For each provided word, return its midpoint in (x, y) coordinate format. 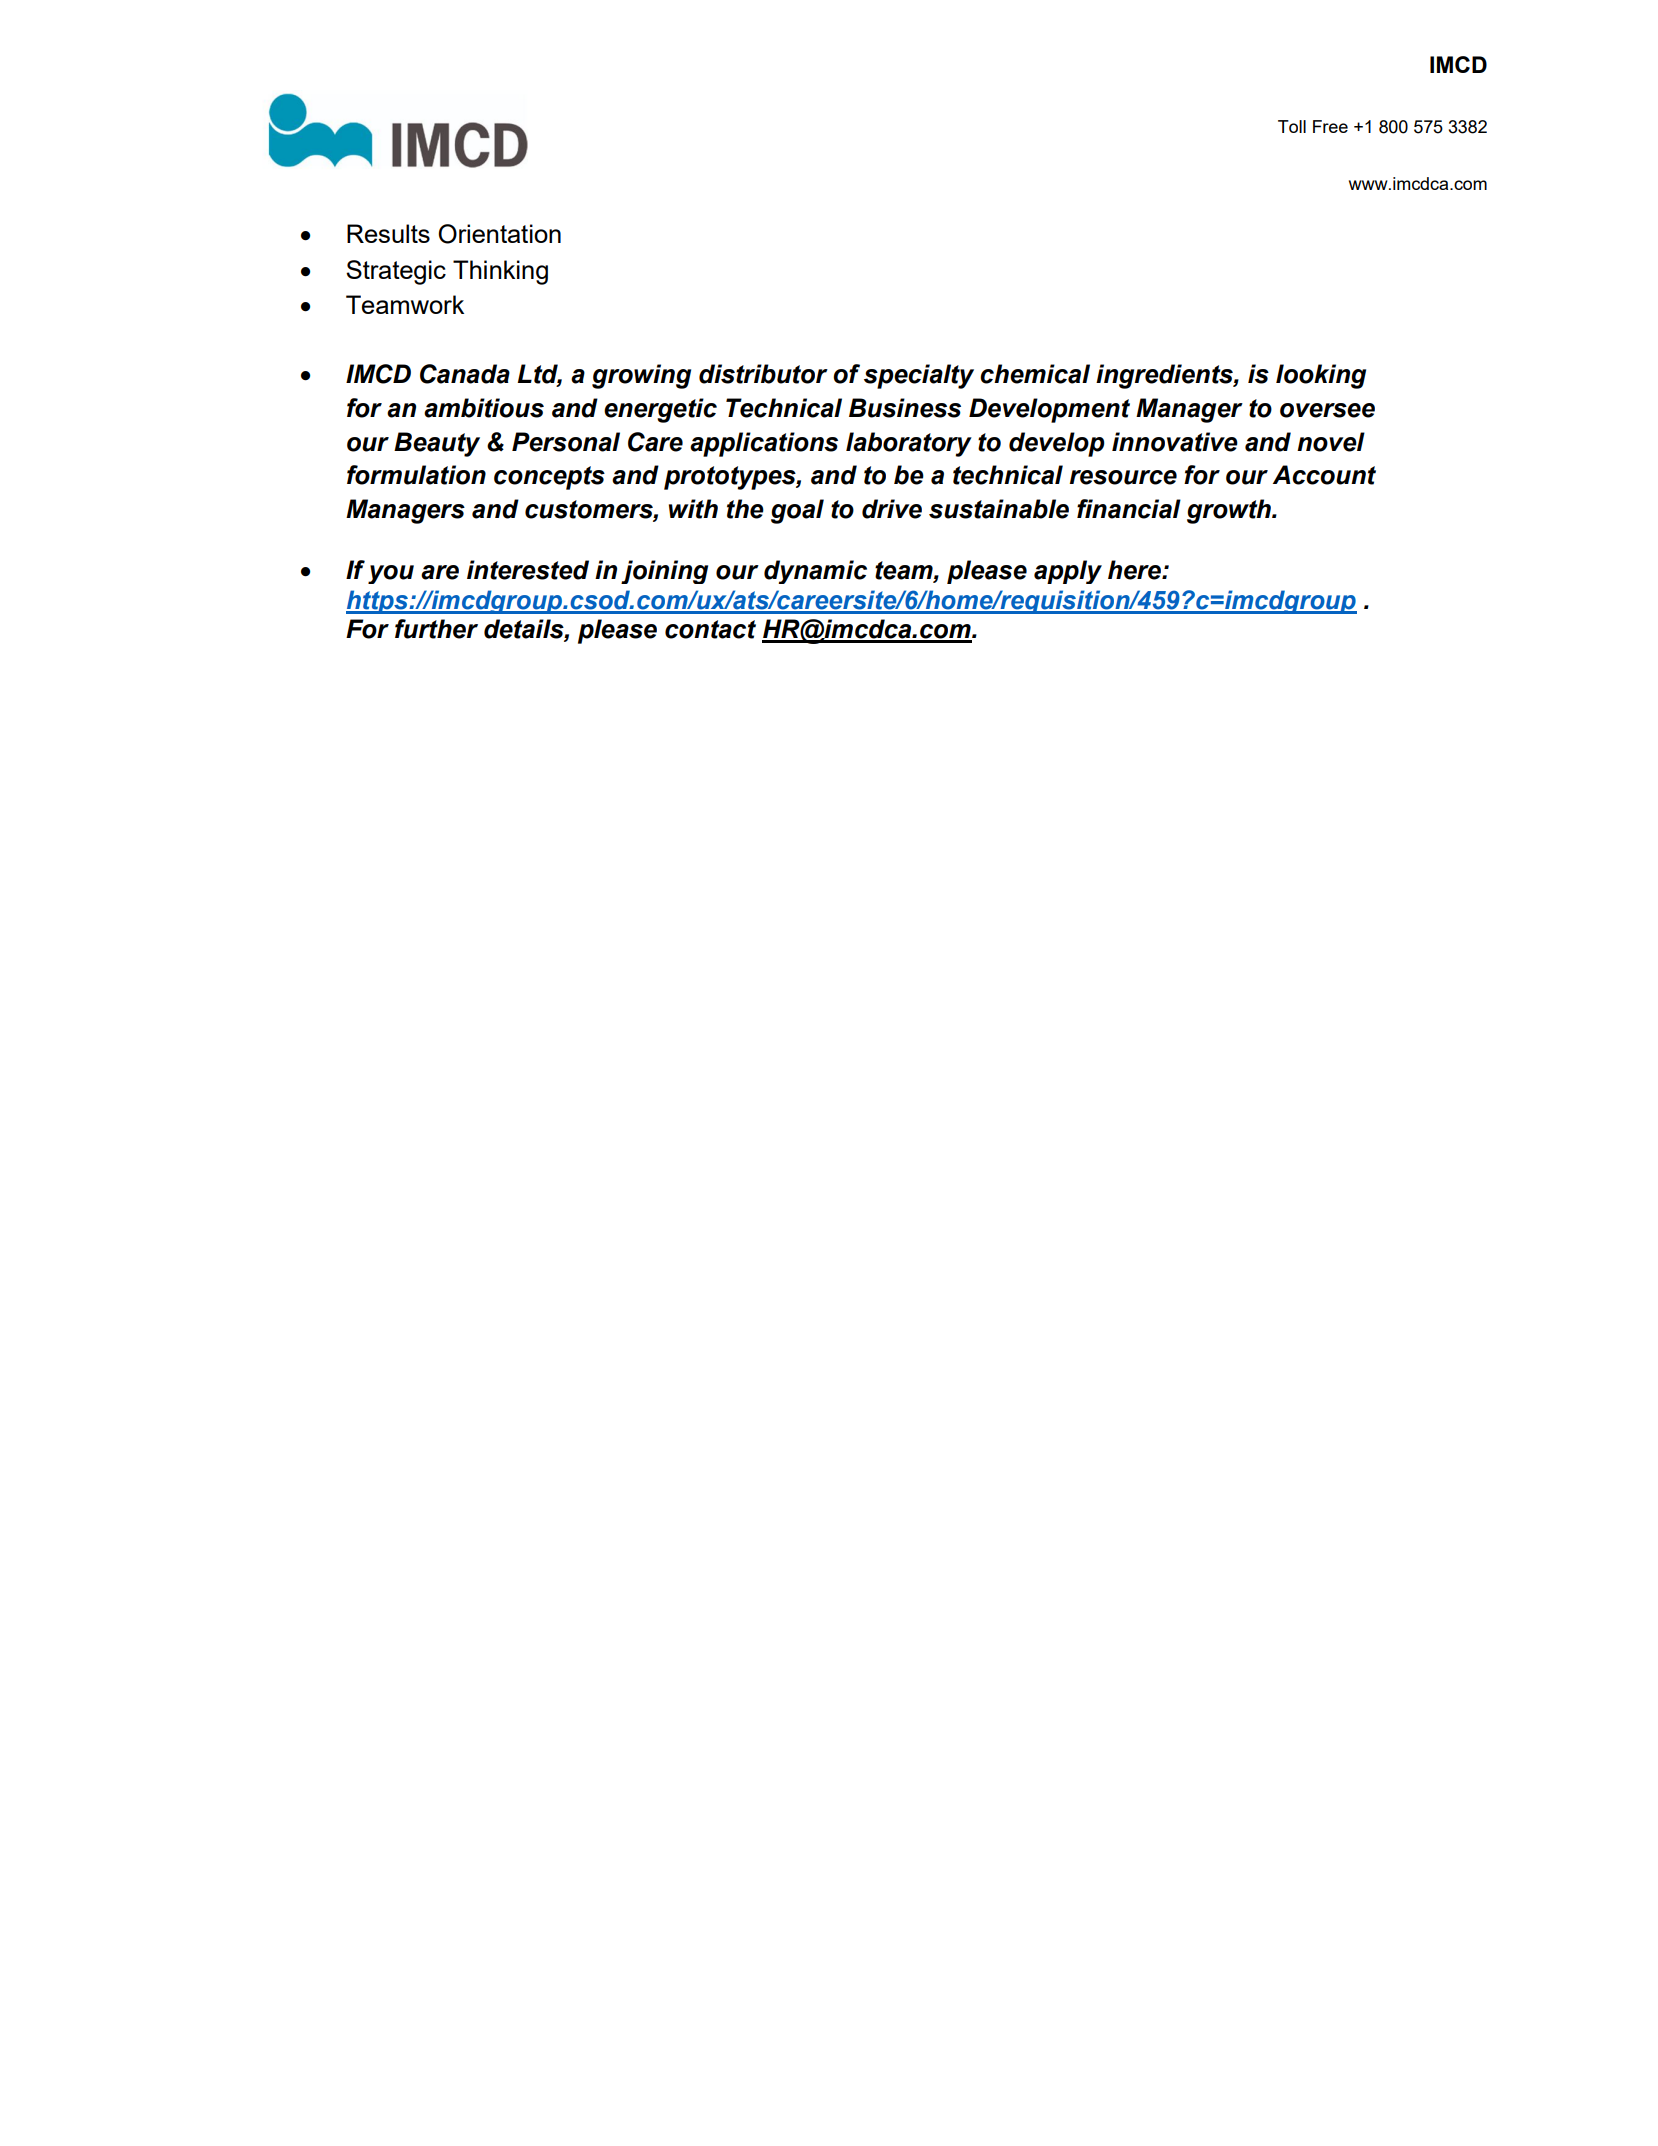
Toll (1292, 126)
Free (1330, 126)
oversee (1327, 410)
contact (710, 629)
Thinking (500, 272)
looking (1321, 376)
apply (1068, 572)
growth (1230, 511)
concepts (549, 478)
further (436, 629)
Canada (465, 374)
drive (892, 509)
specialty (919, 376)
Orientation (499, 234)
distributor (763, 374)
